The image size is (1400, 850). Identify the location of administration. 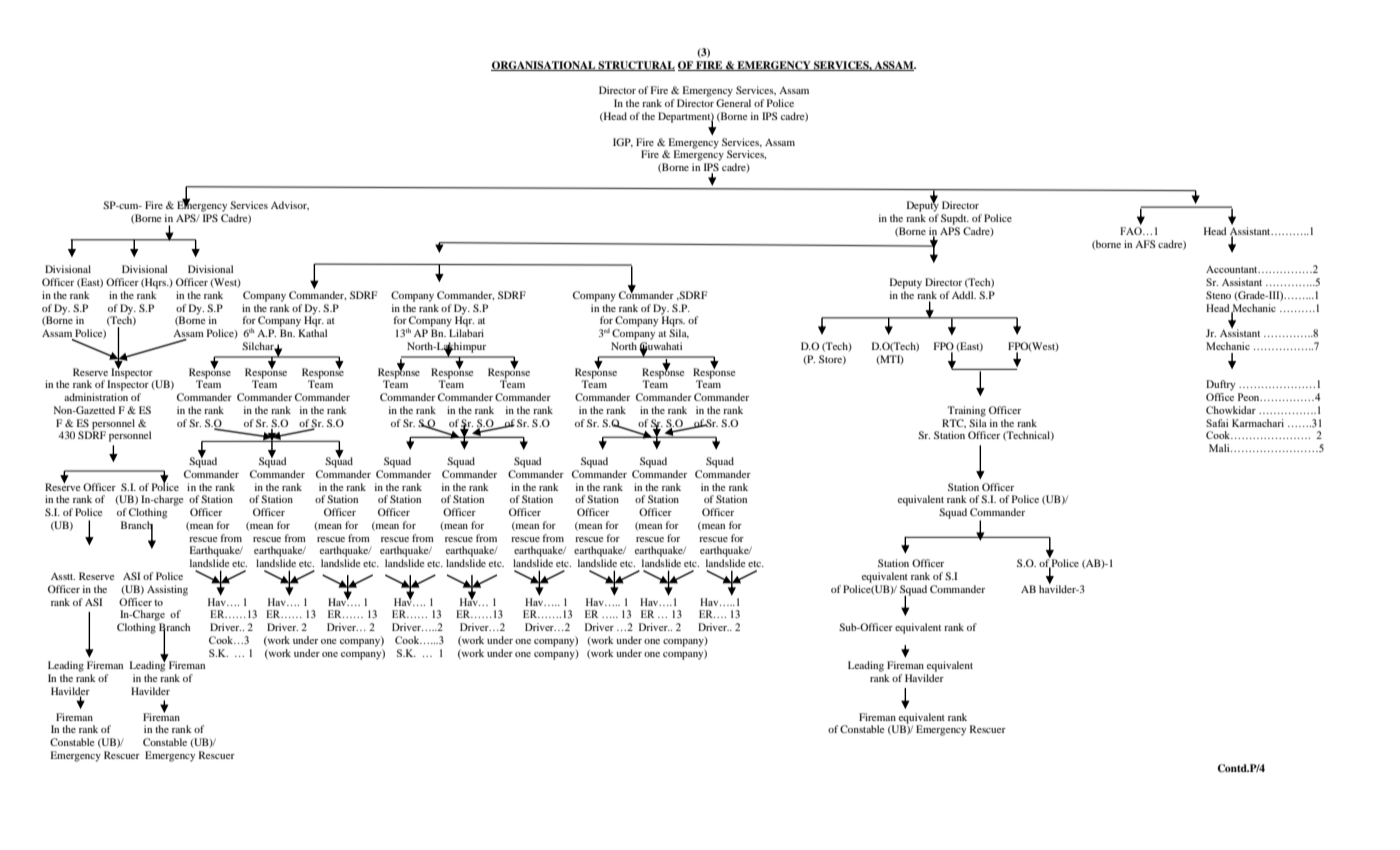
(96, 397).
